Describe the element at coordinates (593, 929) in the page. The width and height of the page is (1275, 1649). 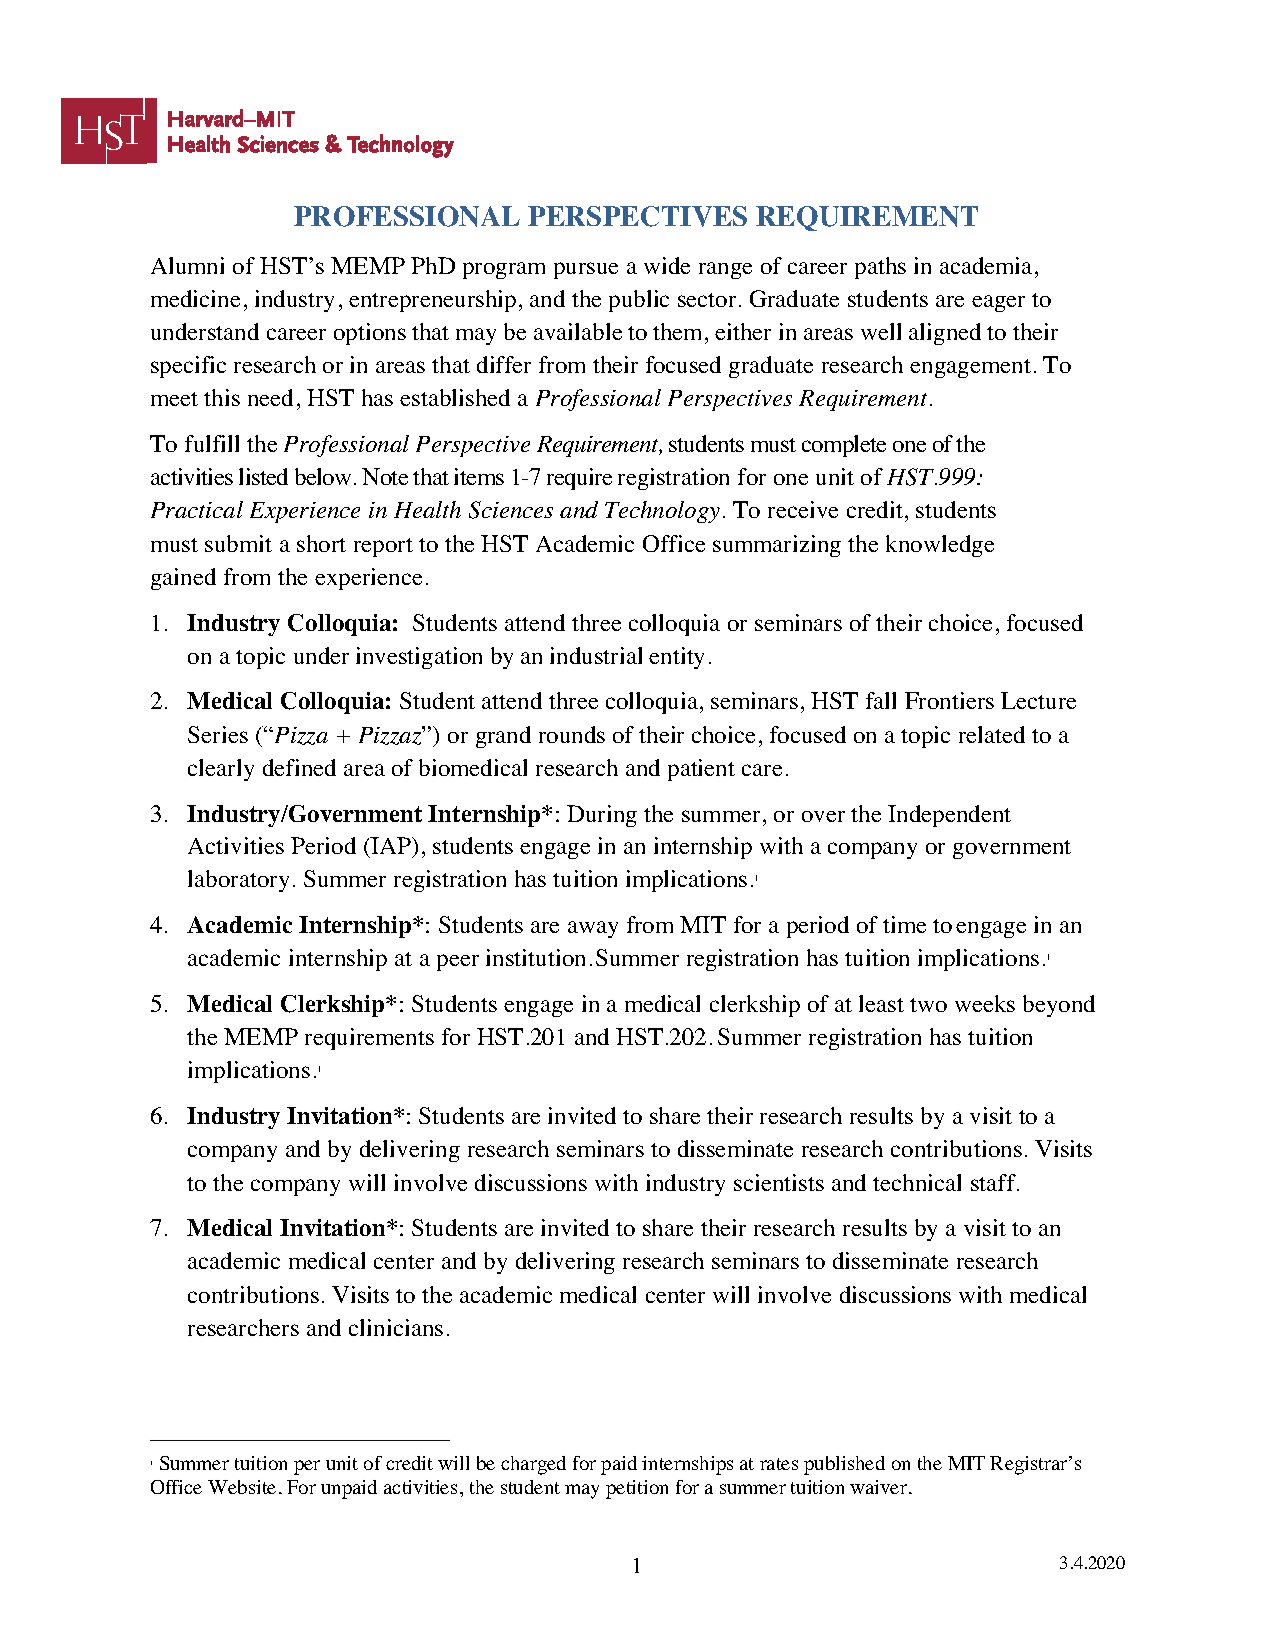
I see `away` at that location.
